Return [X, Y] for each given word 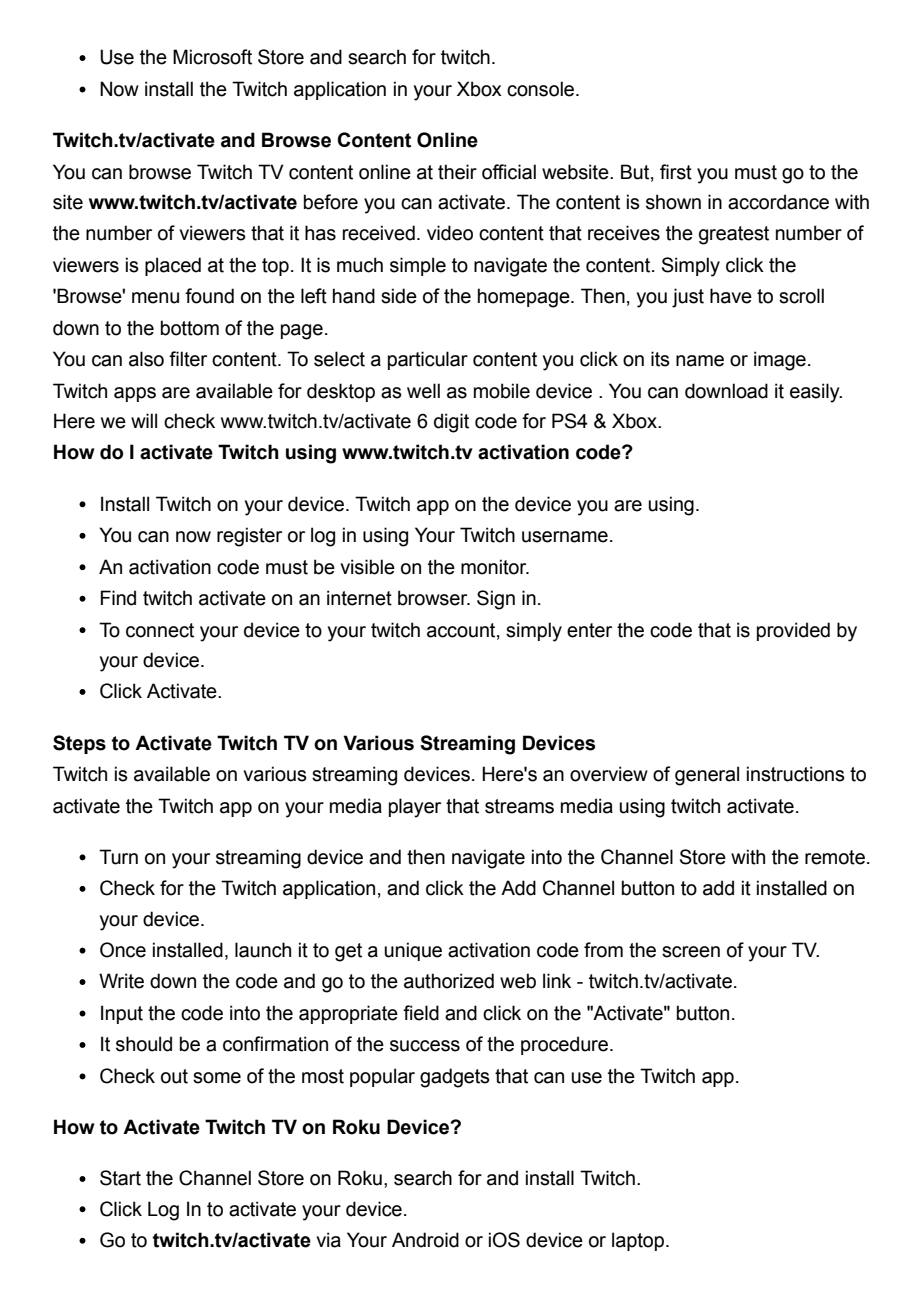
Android [425, 1240]
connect [160, 630]
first [676, 172]
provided [793, 631]
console [542, 89]
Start [120, 1178]
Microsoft [212, 57]
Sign [496, 600]
